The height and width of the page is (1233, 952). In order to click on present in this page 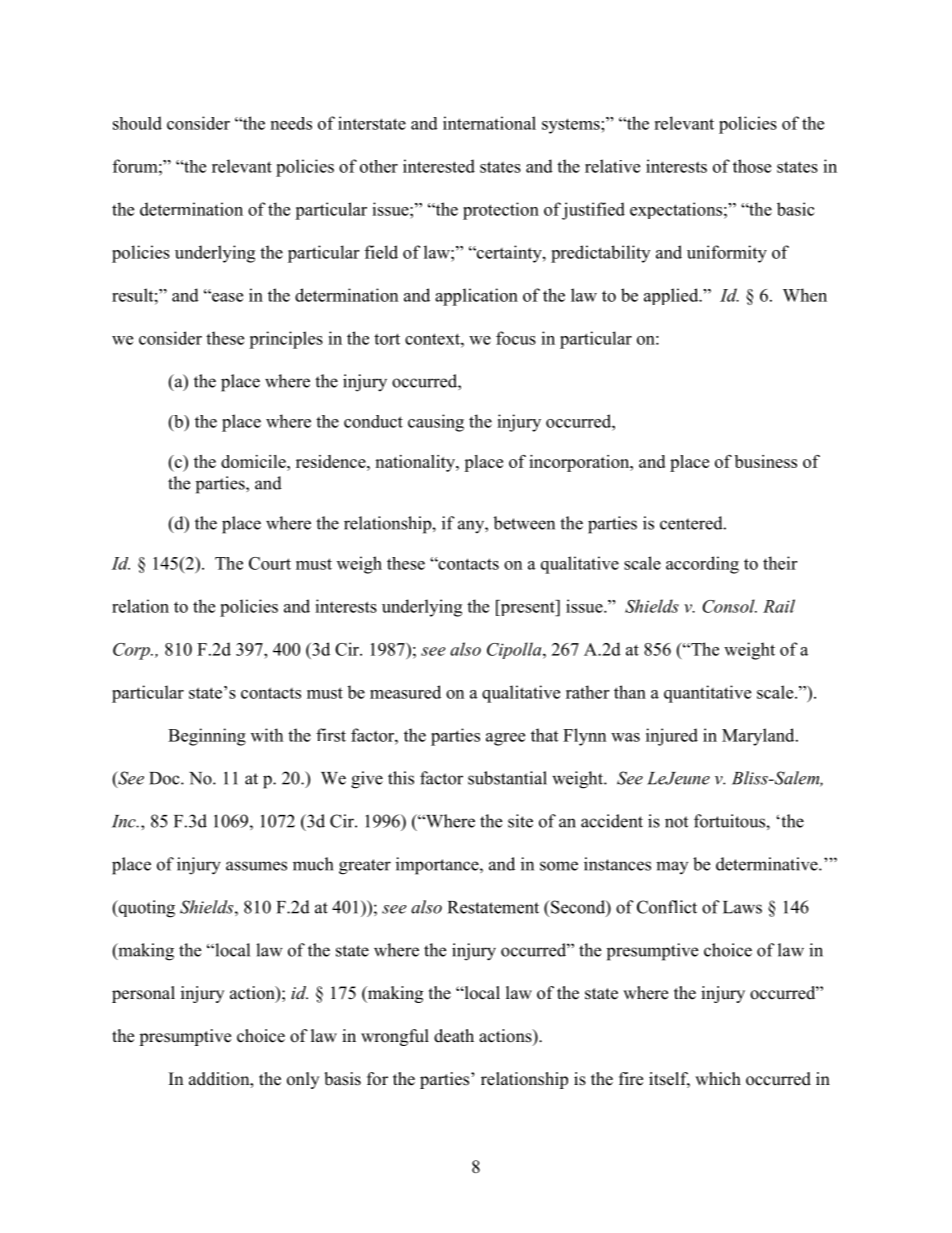, I will do `click(527, 608)`.
